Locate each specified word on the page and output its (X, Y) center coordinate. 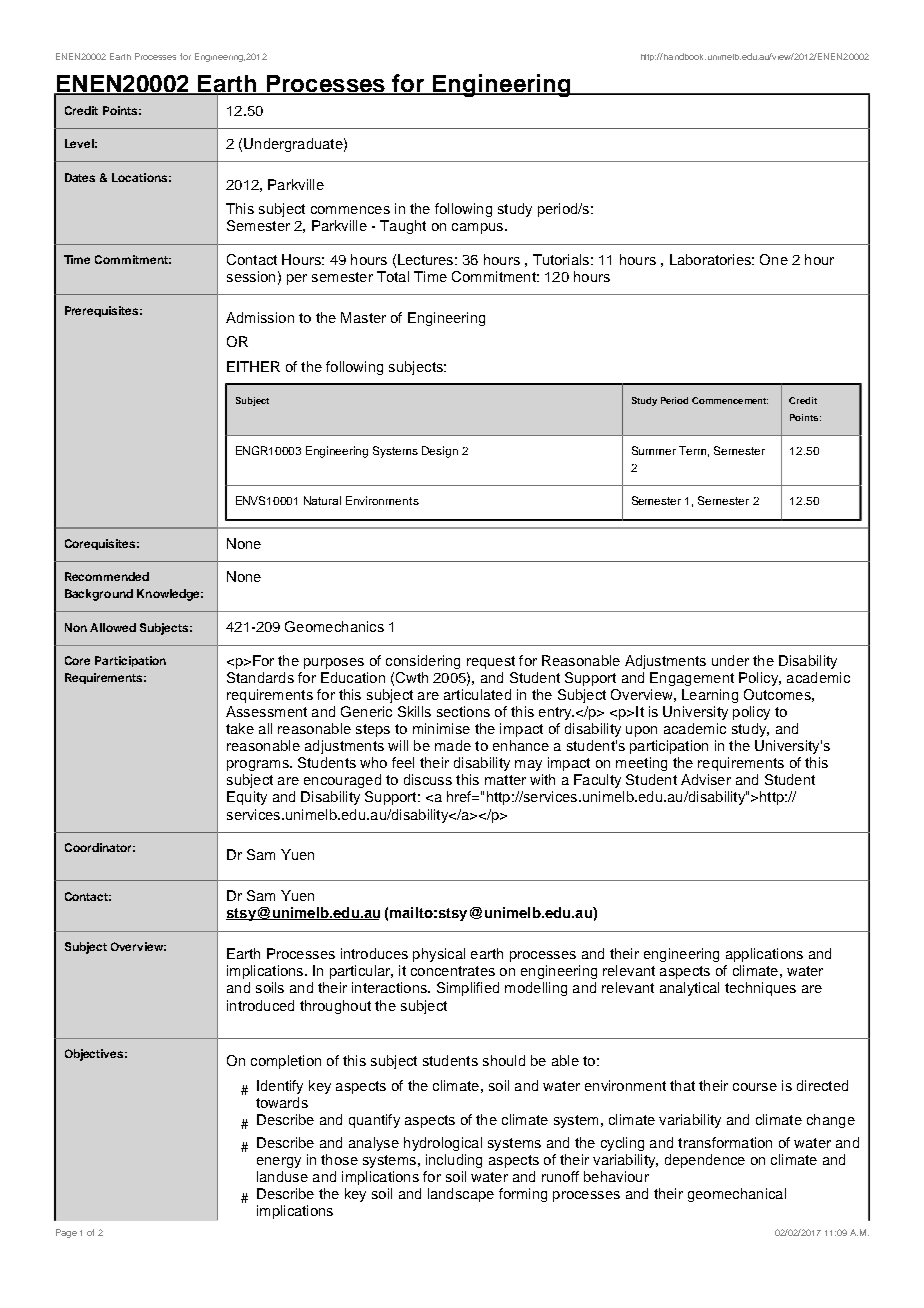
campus (479, 228)
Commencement (730, 400)
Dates (80, 177)
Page (66, 1233)
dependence (705, 1161)
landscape (461, 1195)
